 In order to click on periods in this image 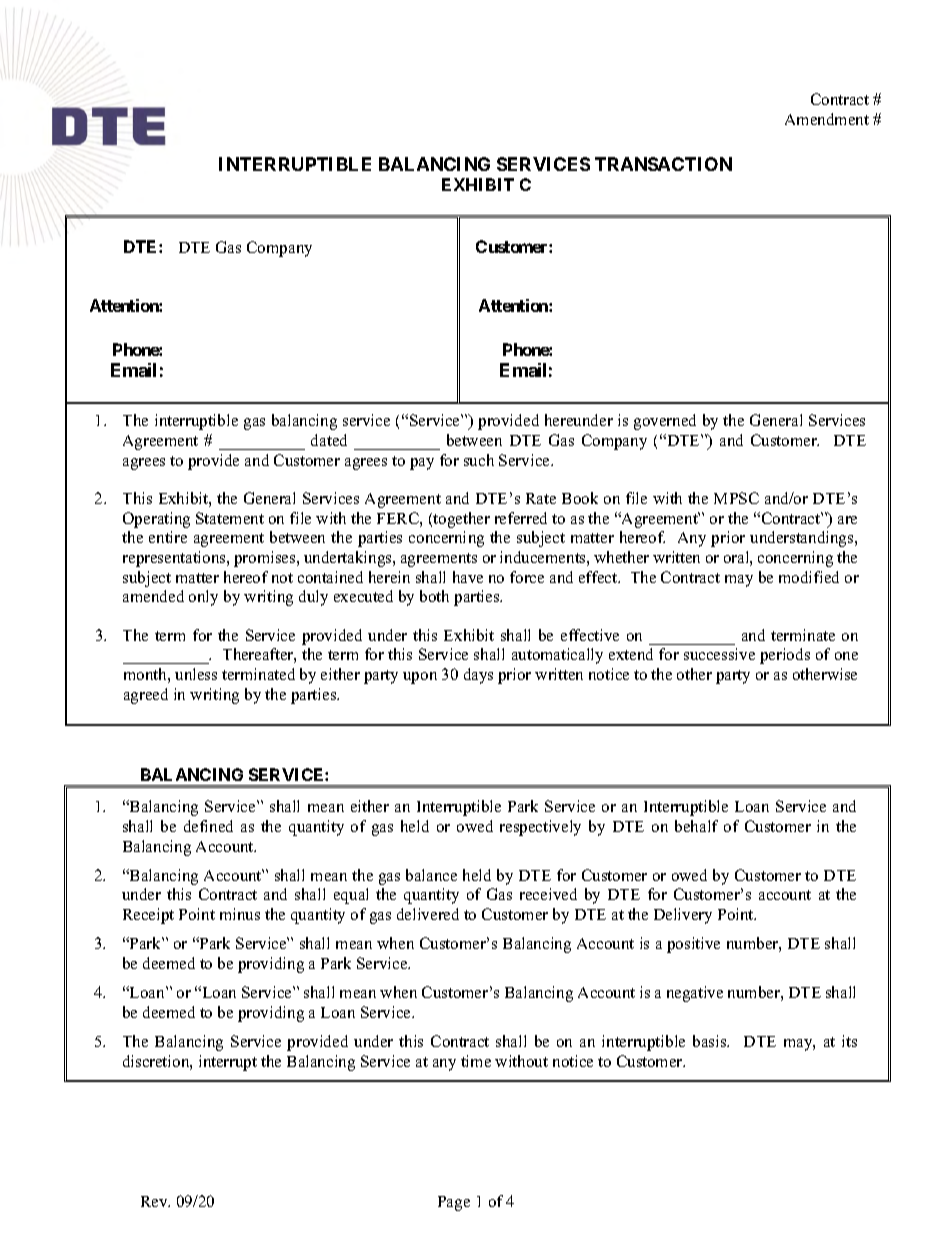, I will do `click(785, 656)`.
